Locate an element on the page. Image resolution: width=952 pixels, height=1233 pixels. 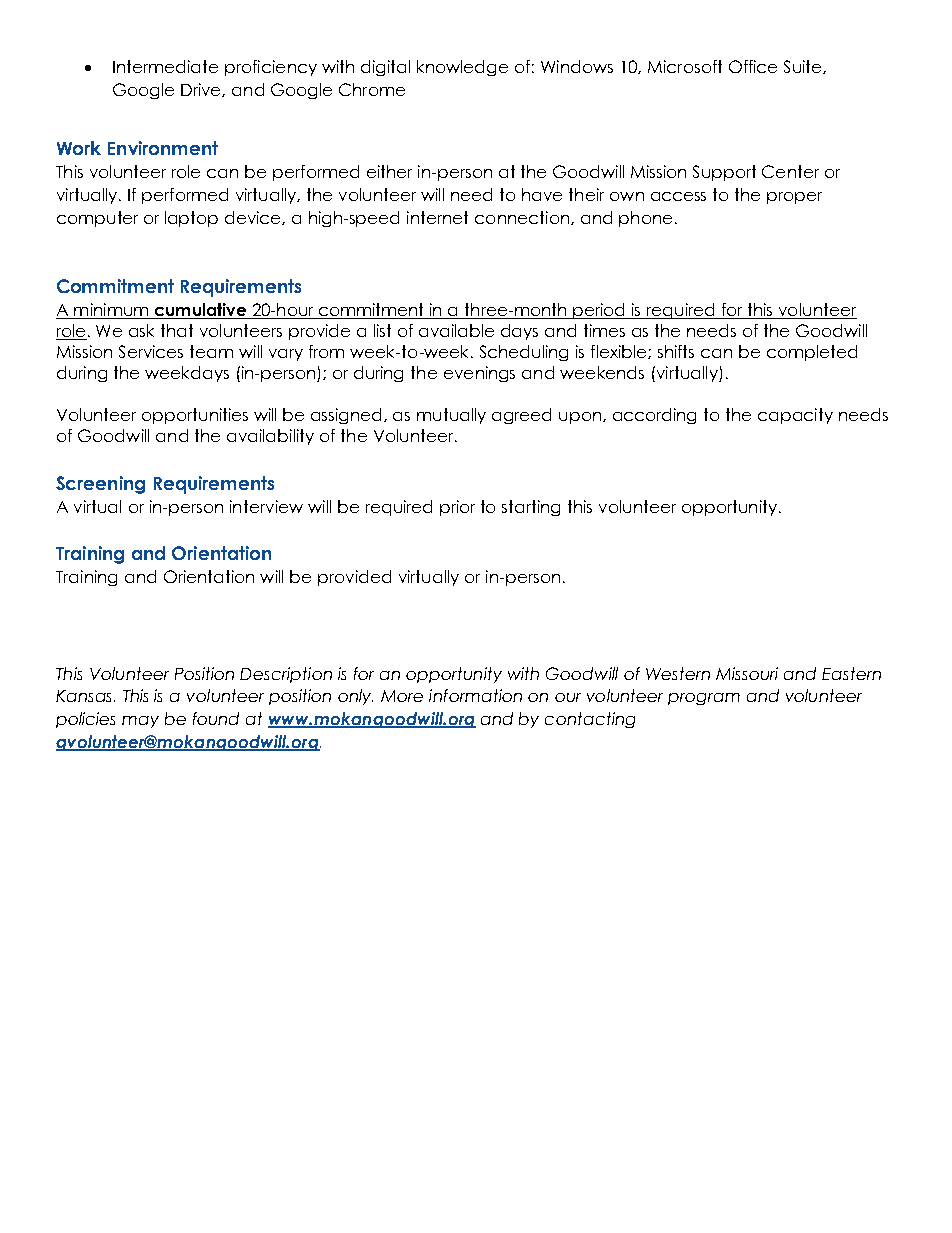
capacity is located at coordinates (795, 416).
